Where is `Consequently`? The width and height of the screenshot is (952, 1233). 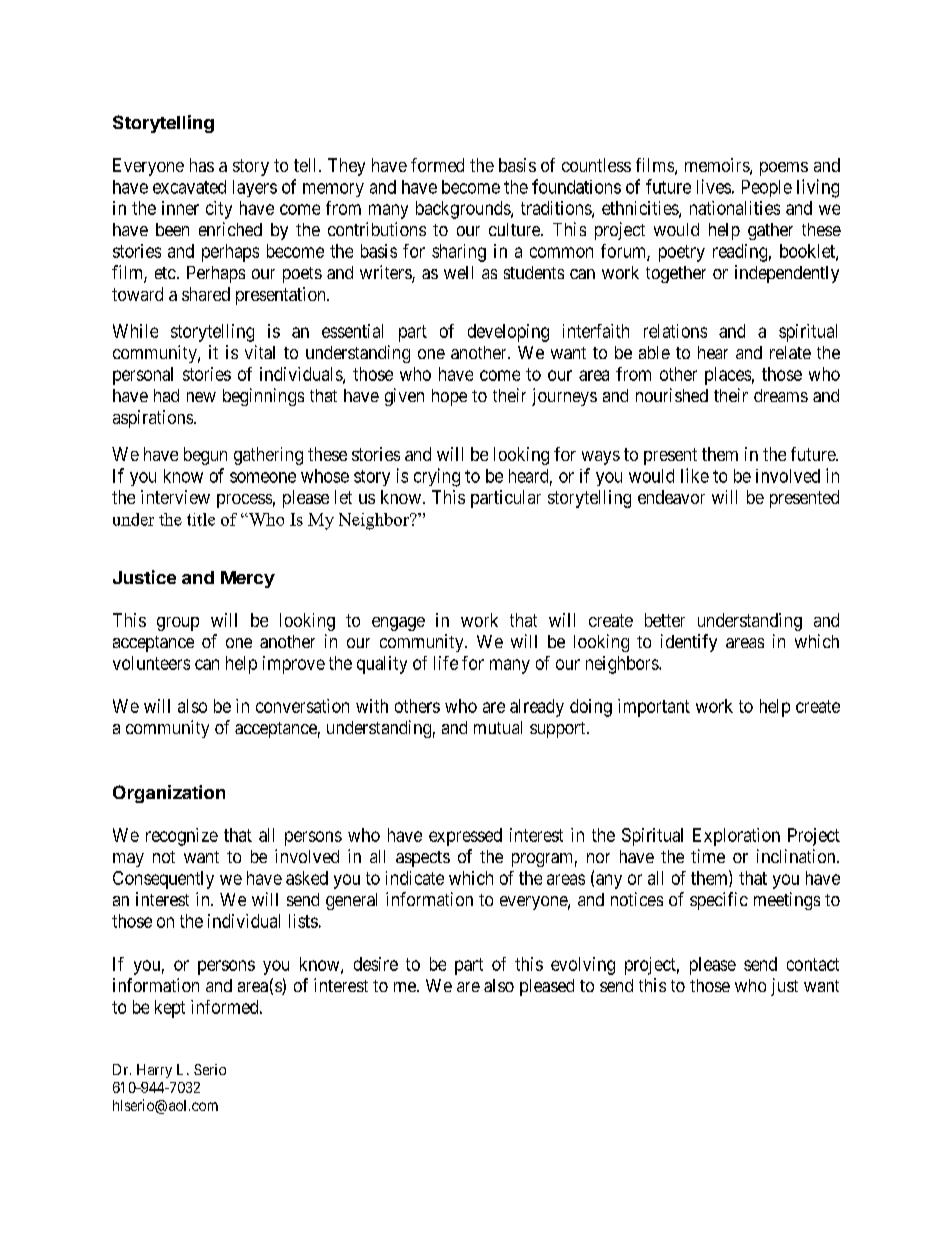
Consequently is located at coordinates (163, 880).
